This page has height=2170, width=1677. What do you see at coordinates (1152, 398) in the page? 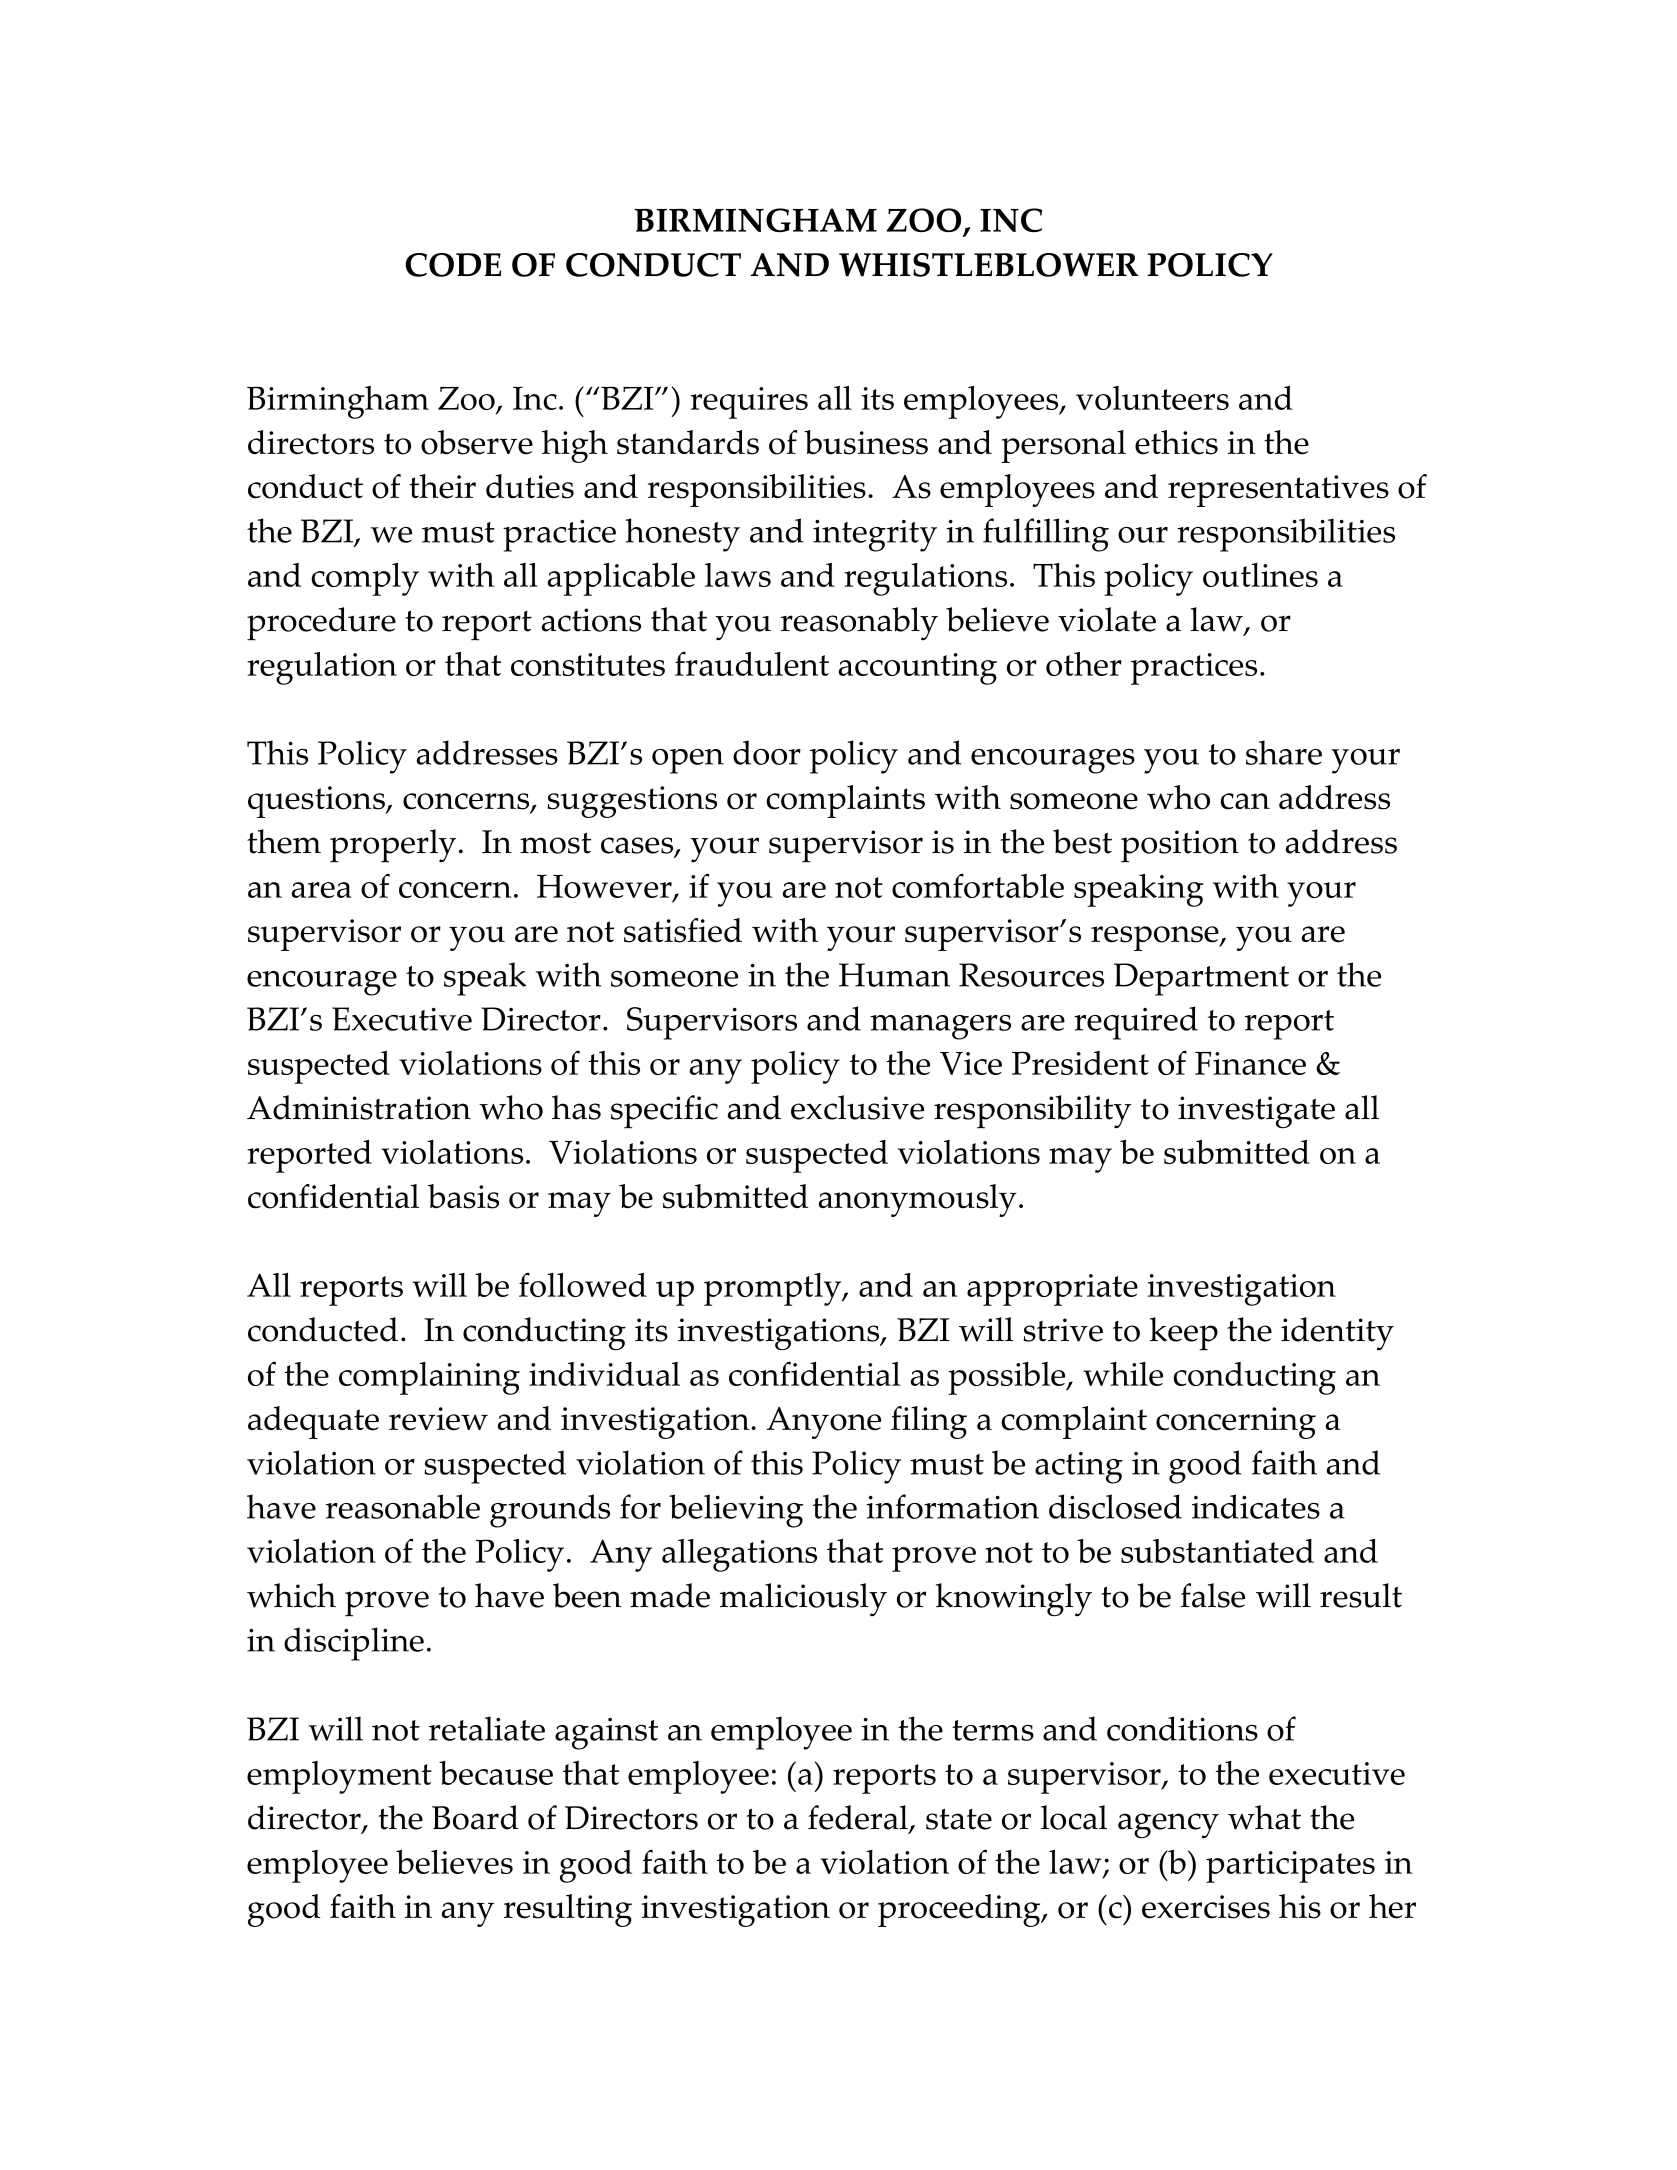
I see `volunteers` at bounding box center [1152, 398].
